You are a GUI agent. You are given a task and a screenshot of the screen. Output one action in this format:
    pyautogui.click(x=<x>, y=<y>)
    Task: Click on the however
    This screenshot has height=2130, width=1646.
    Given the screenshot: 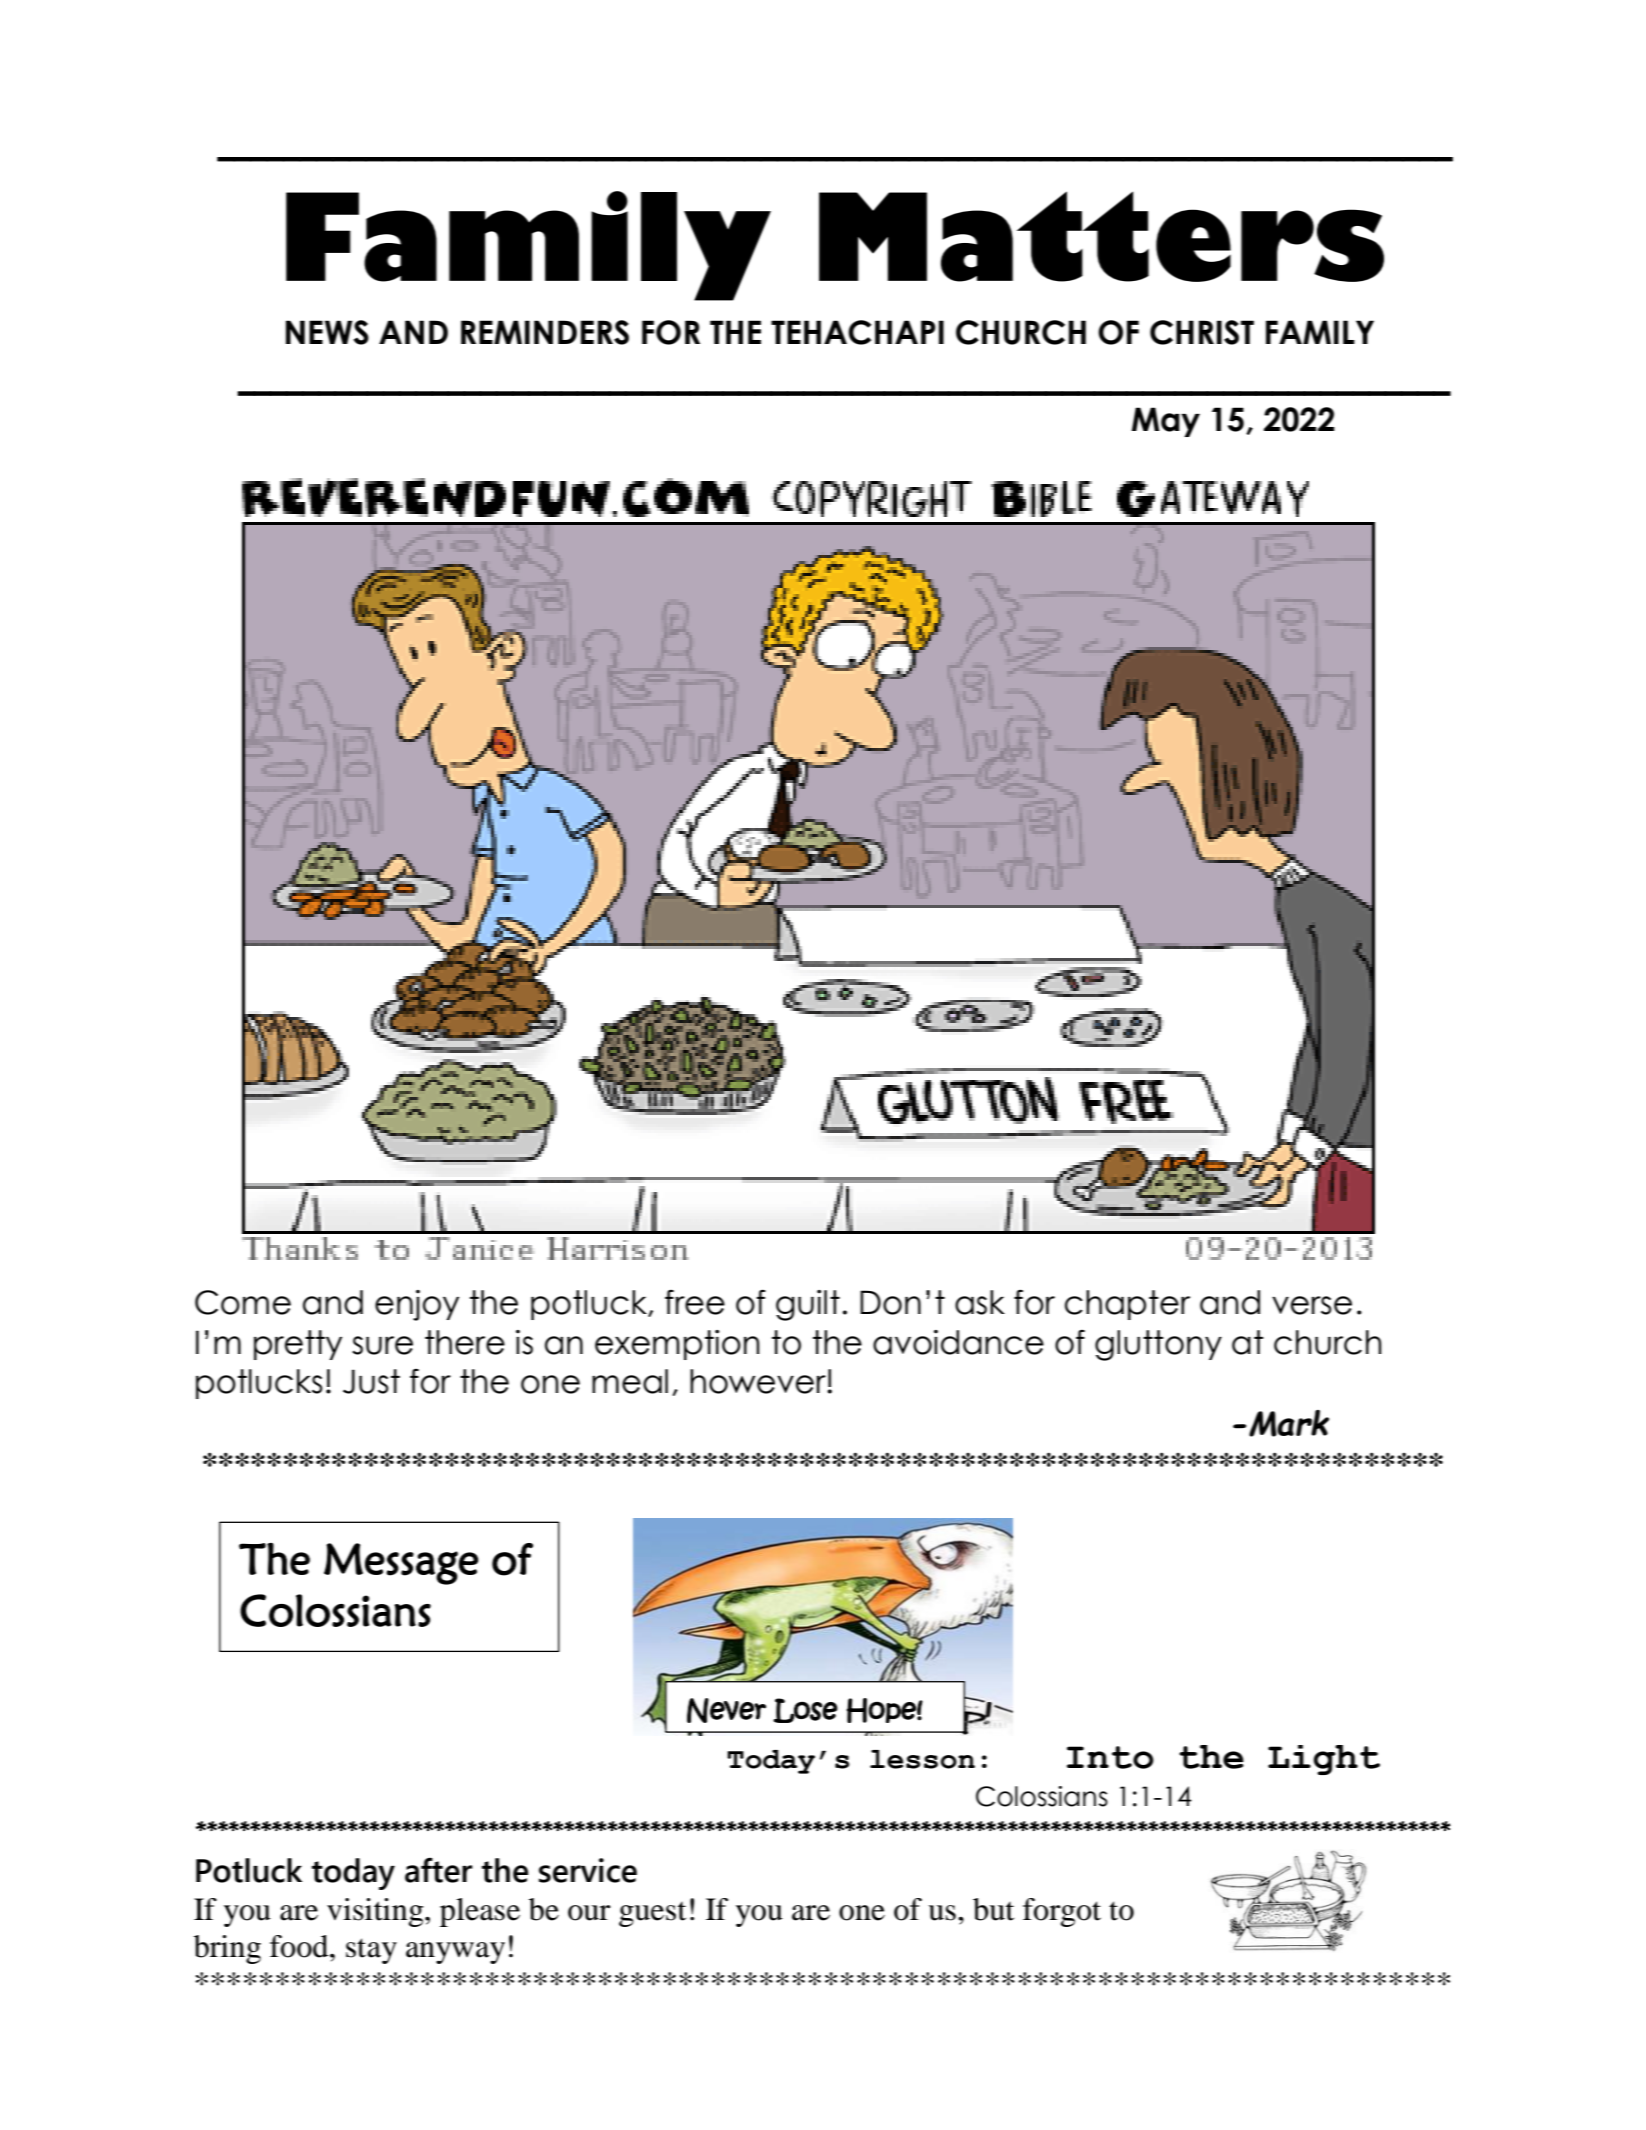 What is the action you would take?
    pyautogui.click(x=759, y=1381)
